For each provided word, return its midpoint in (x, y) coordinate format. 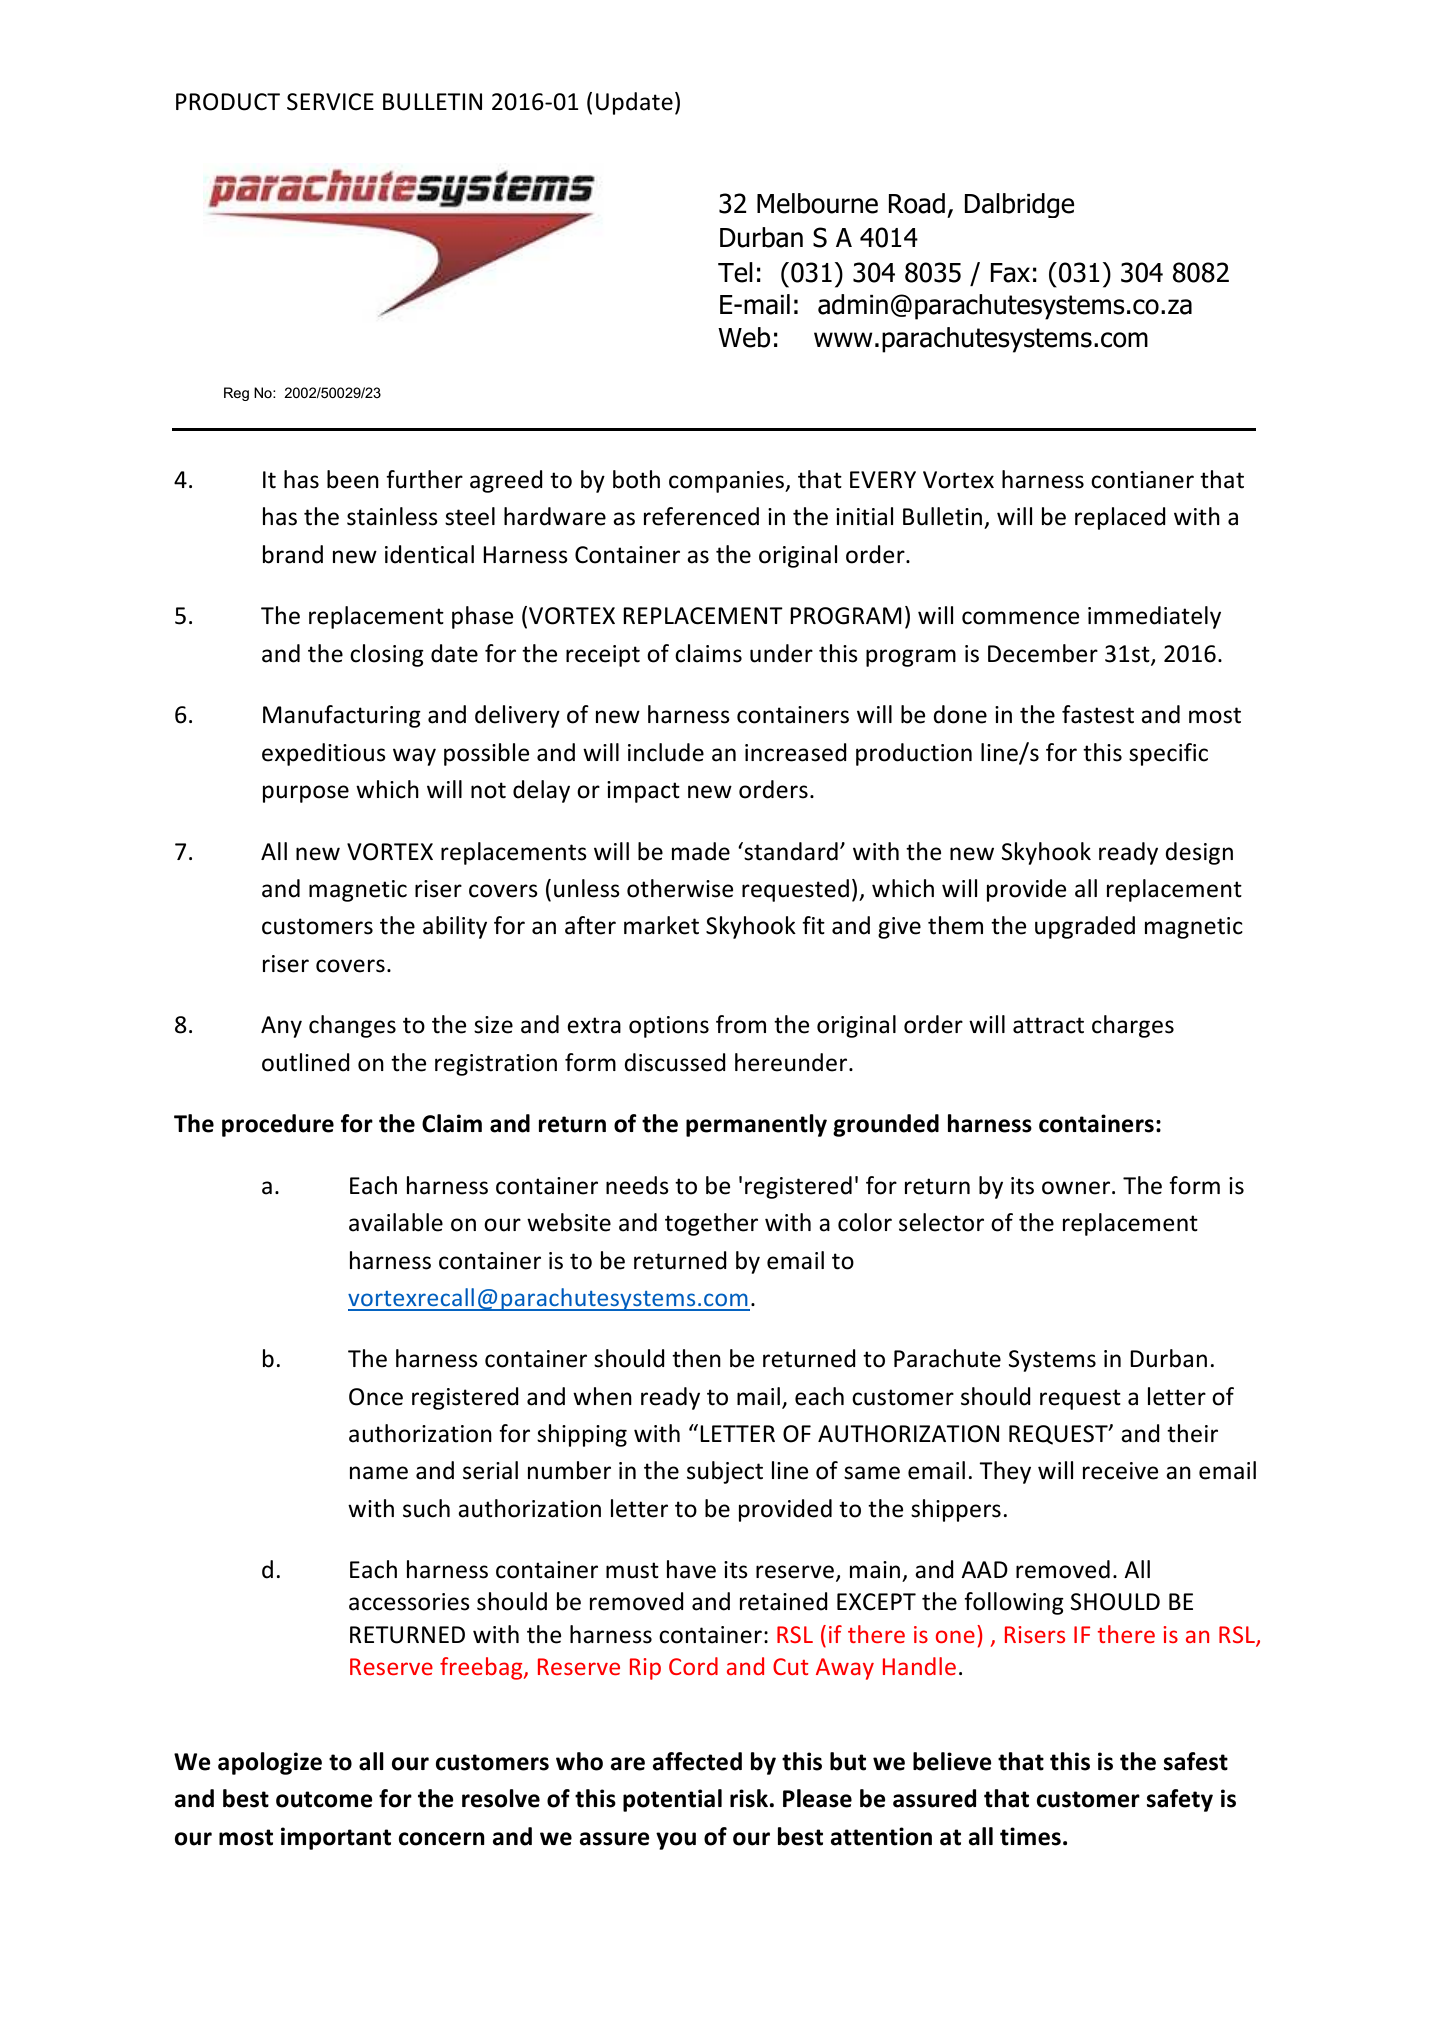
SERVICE (330, 102)
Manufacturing (342, 716)
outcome (324, 1799)
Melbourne (817, 203)
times (1030, 1836)
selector (941, 1222)
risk (749, 1798)
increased (796, 752)
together (711, 1224)
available (396, 1222)
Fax (1010, 273)
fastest (1098, 714)
